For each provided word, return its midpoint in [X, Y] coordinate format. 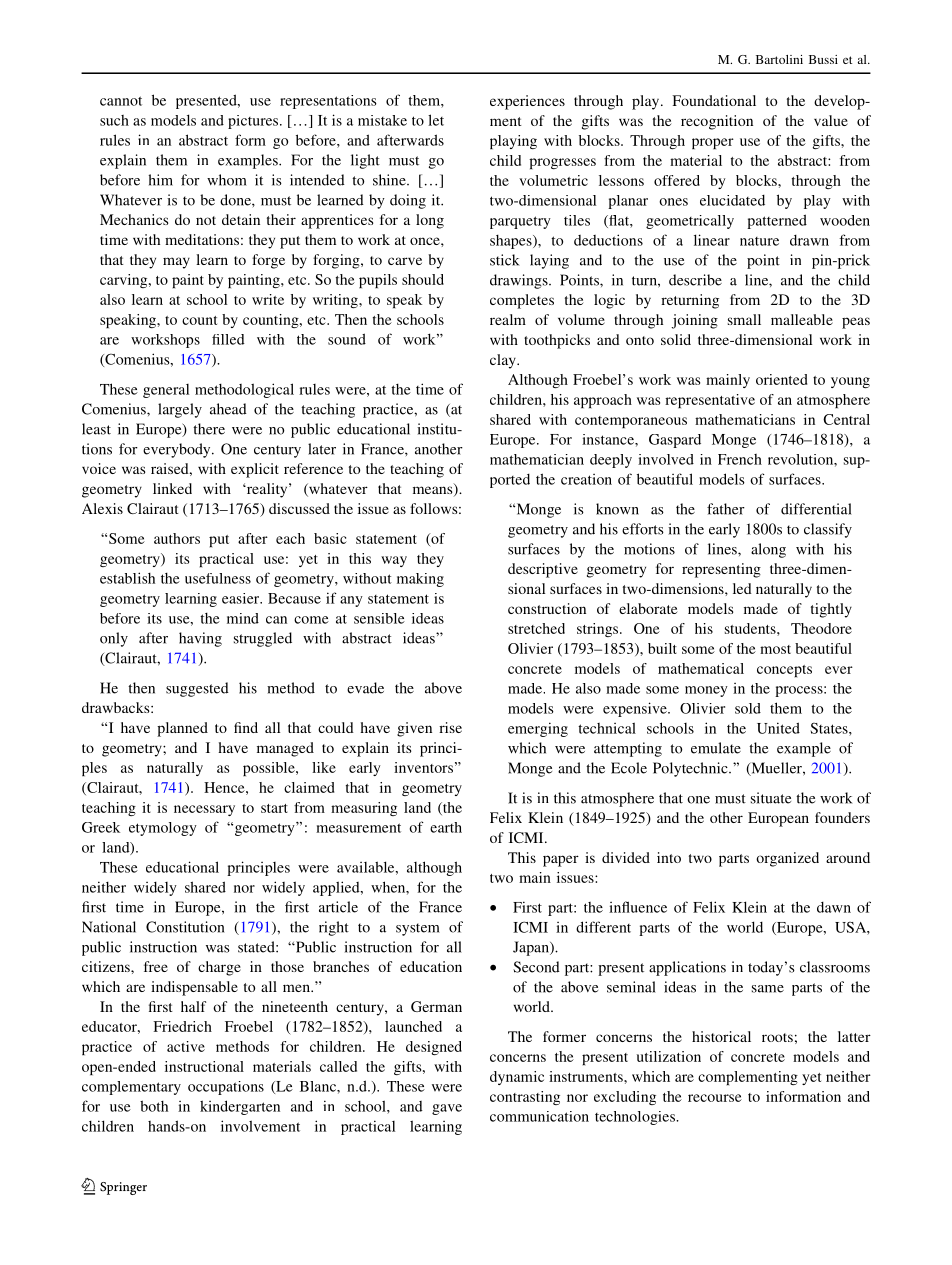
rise [450, 727]
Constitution [185, 927]
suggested [197, 689]
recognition [717, 122]
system [418, 929]
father [726, 509]
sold [748, 708]
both [154, 1106]
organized [787, 859]
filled [228, 339]
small [744, 319]
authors [177, 538]
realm [508, 319]
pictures [254, 122]
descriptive [543, 570]
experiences [527, 102]
